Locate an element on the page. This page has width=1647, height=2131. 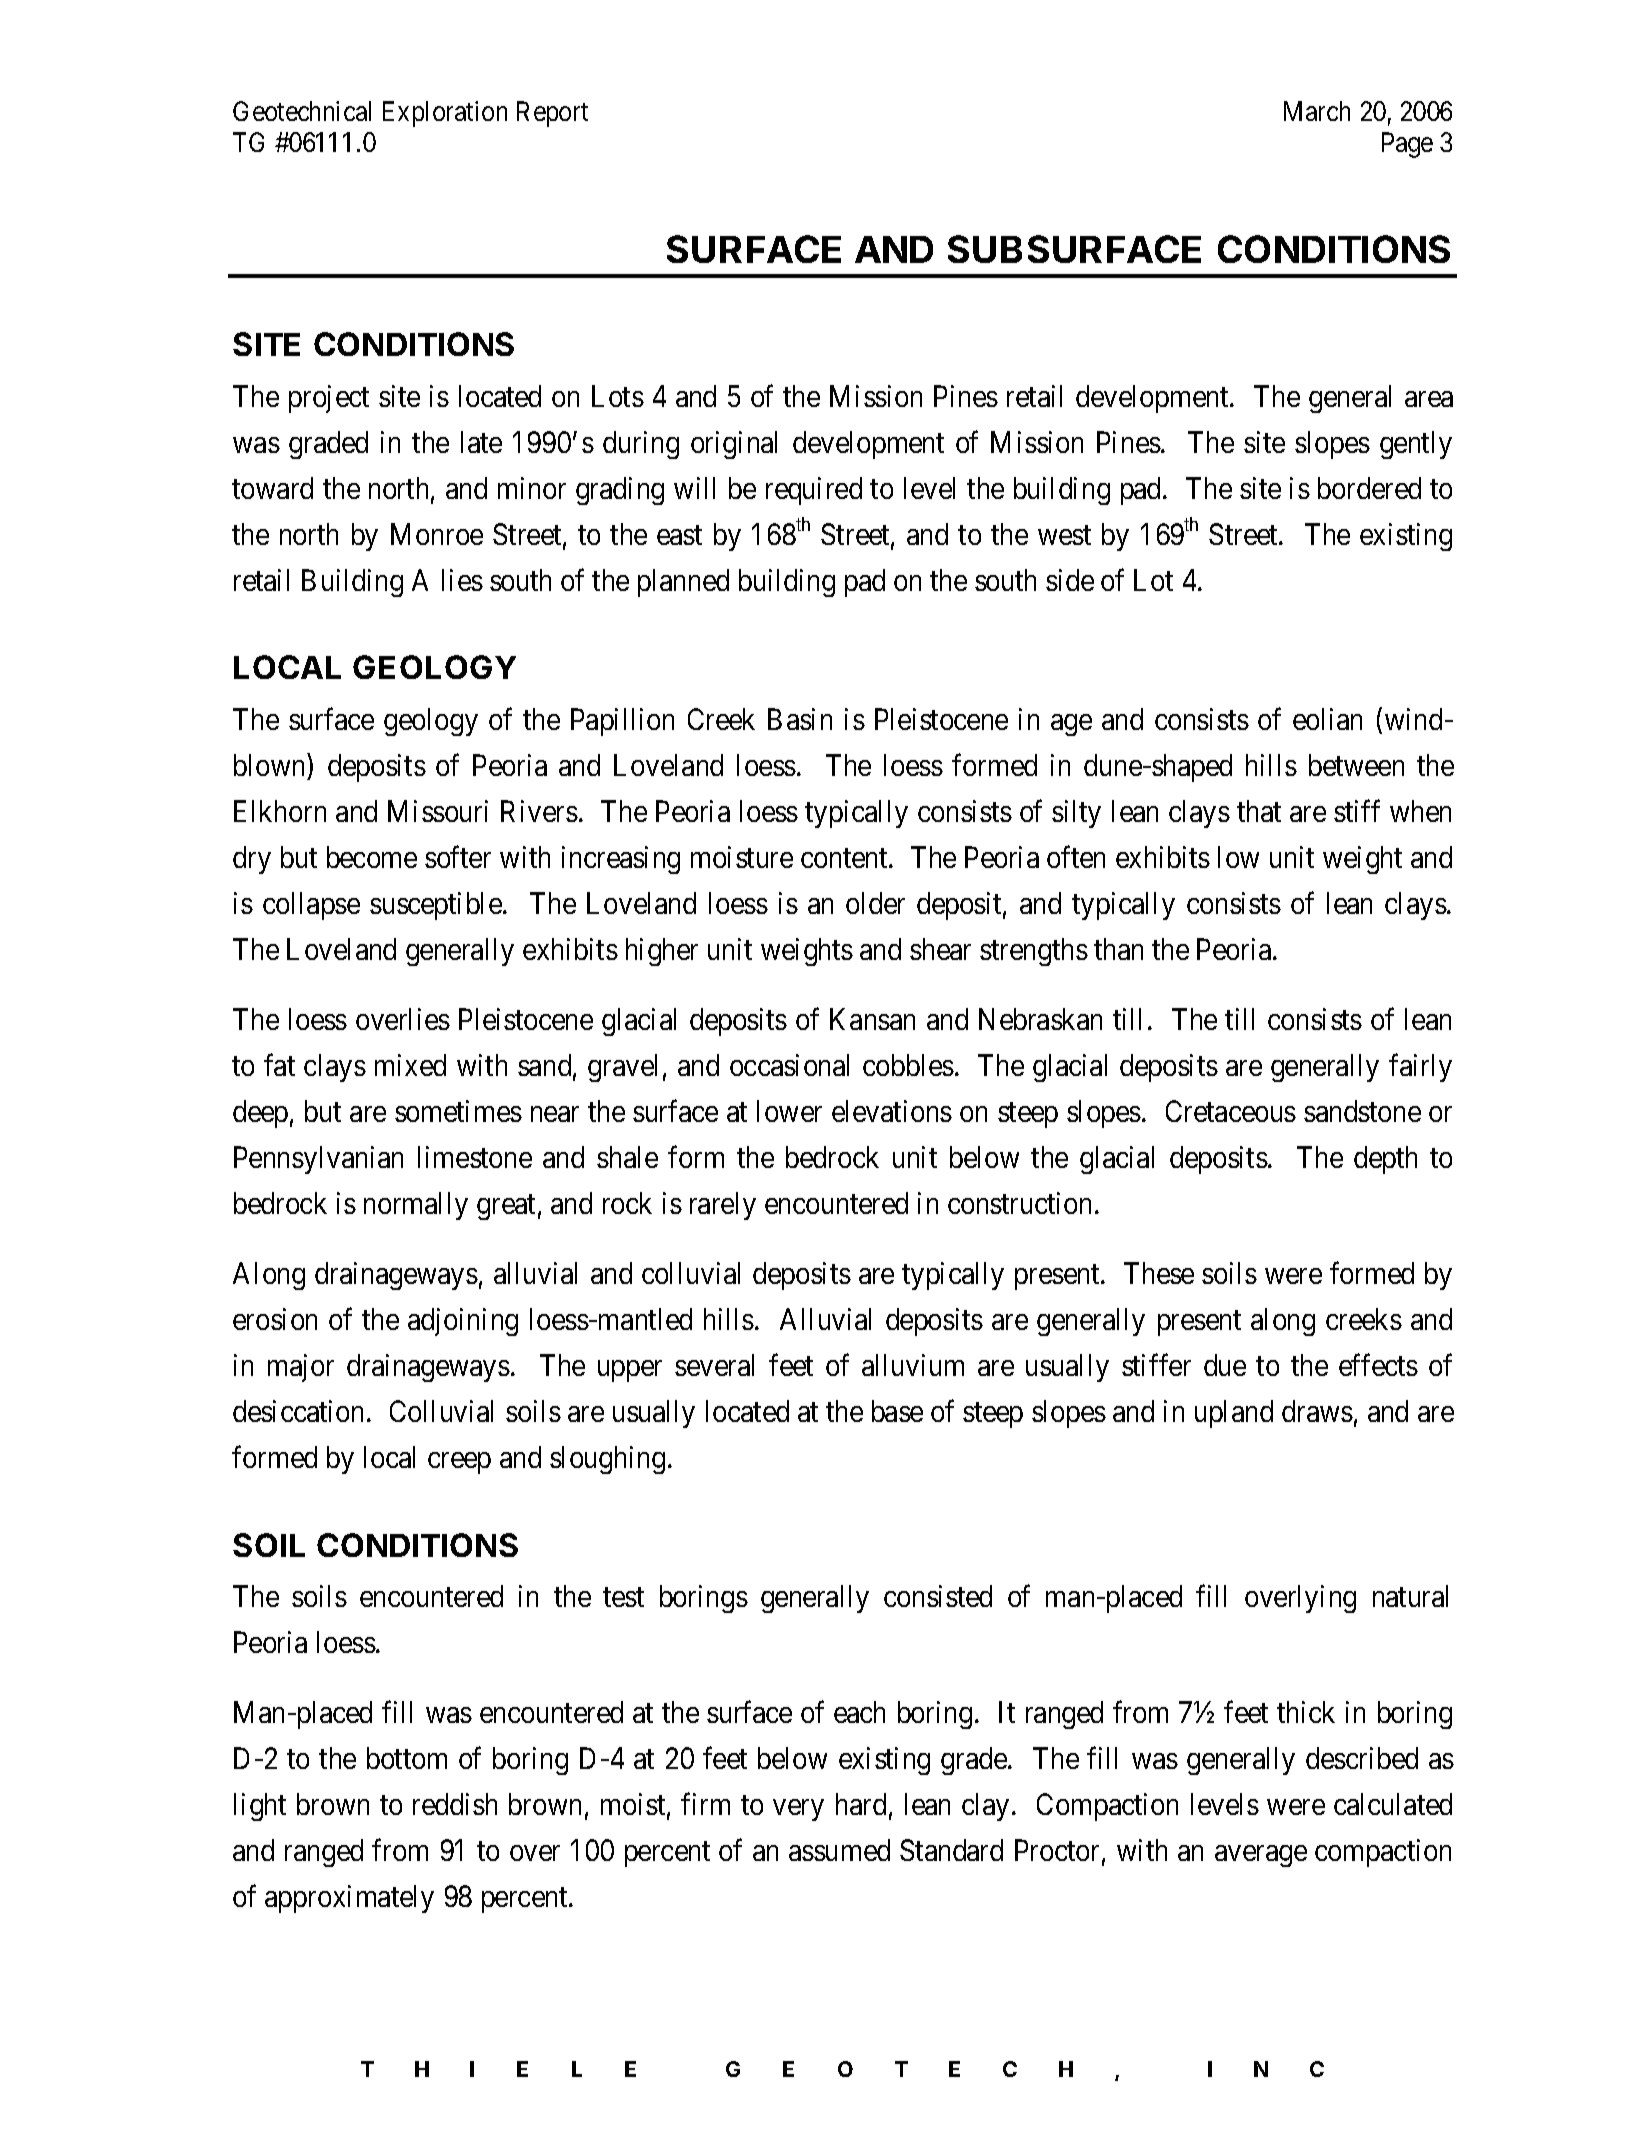
mixed is located at coordinates (410, 1065).
